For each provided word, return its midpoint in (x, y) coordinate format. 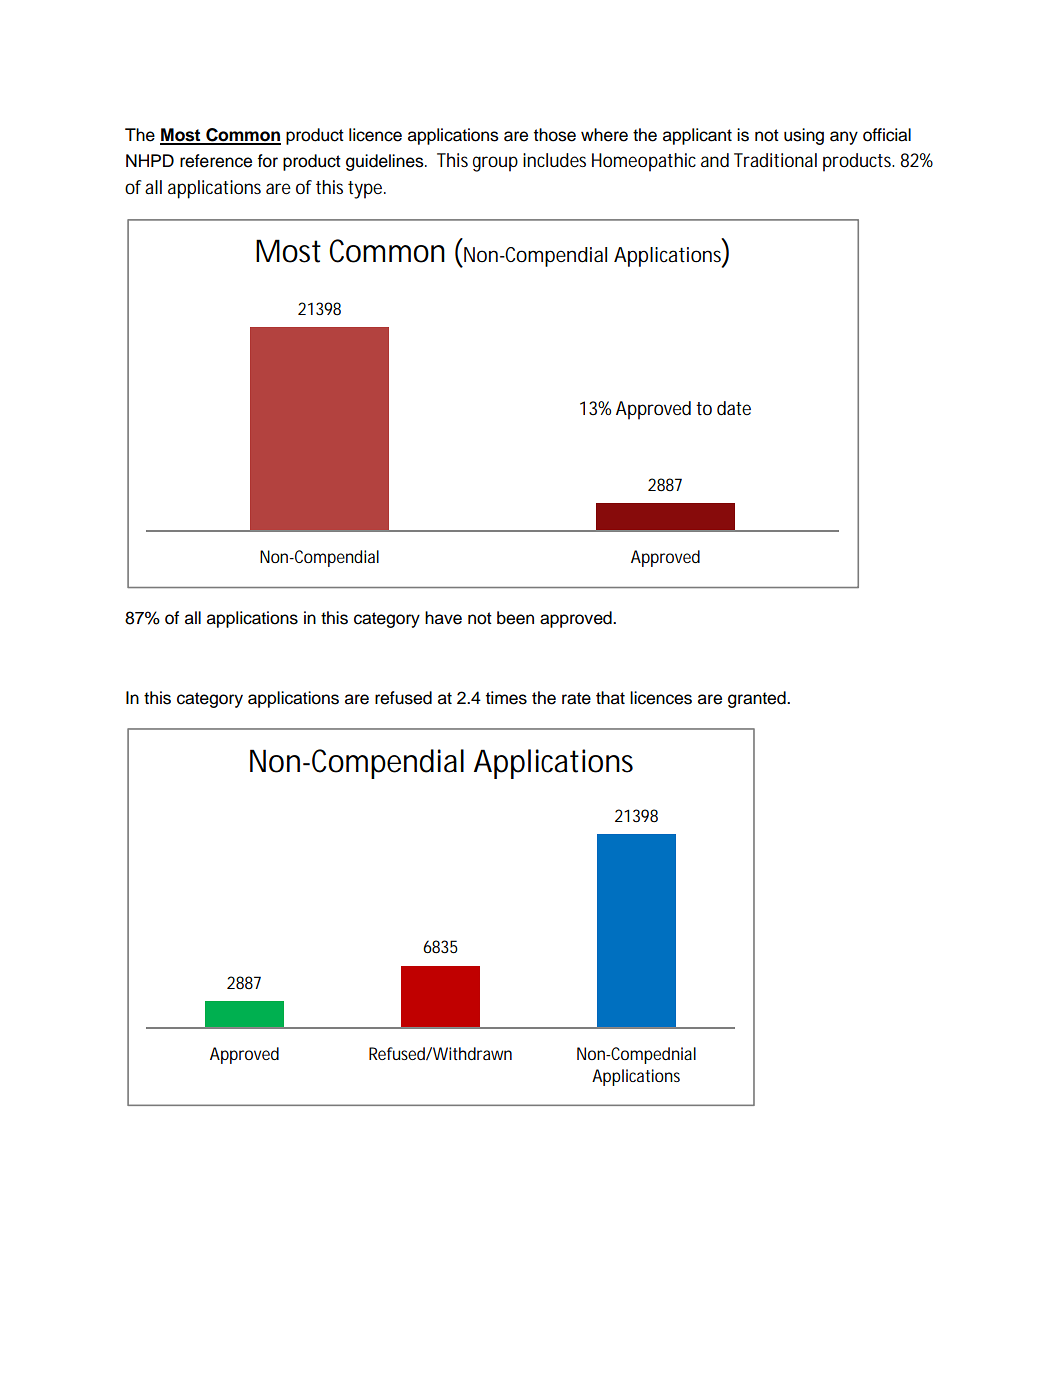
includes (554, 160)
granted (758, 699)
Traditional (775, 160)
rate (576, 698)
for (267, 161)
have (443, 618)
